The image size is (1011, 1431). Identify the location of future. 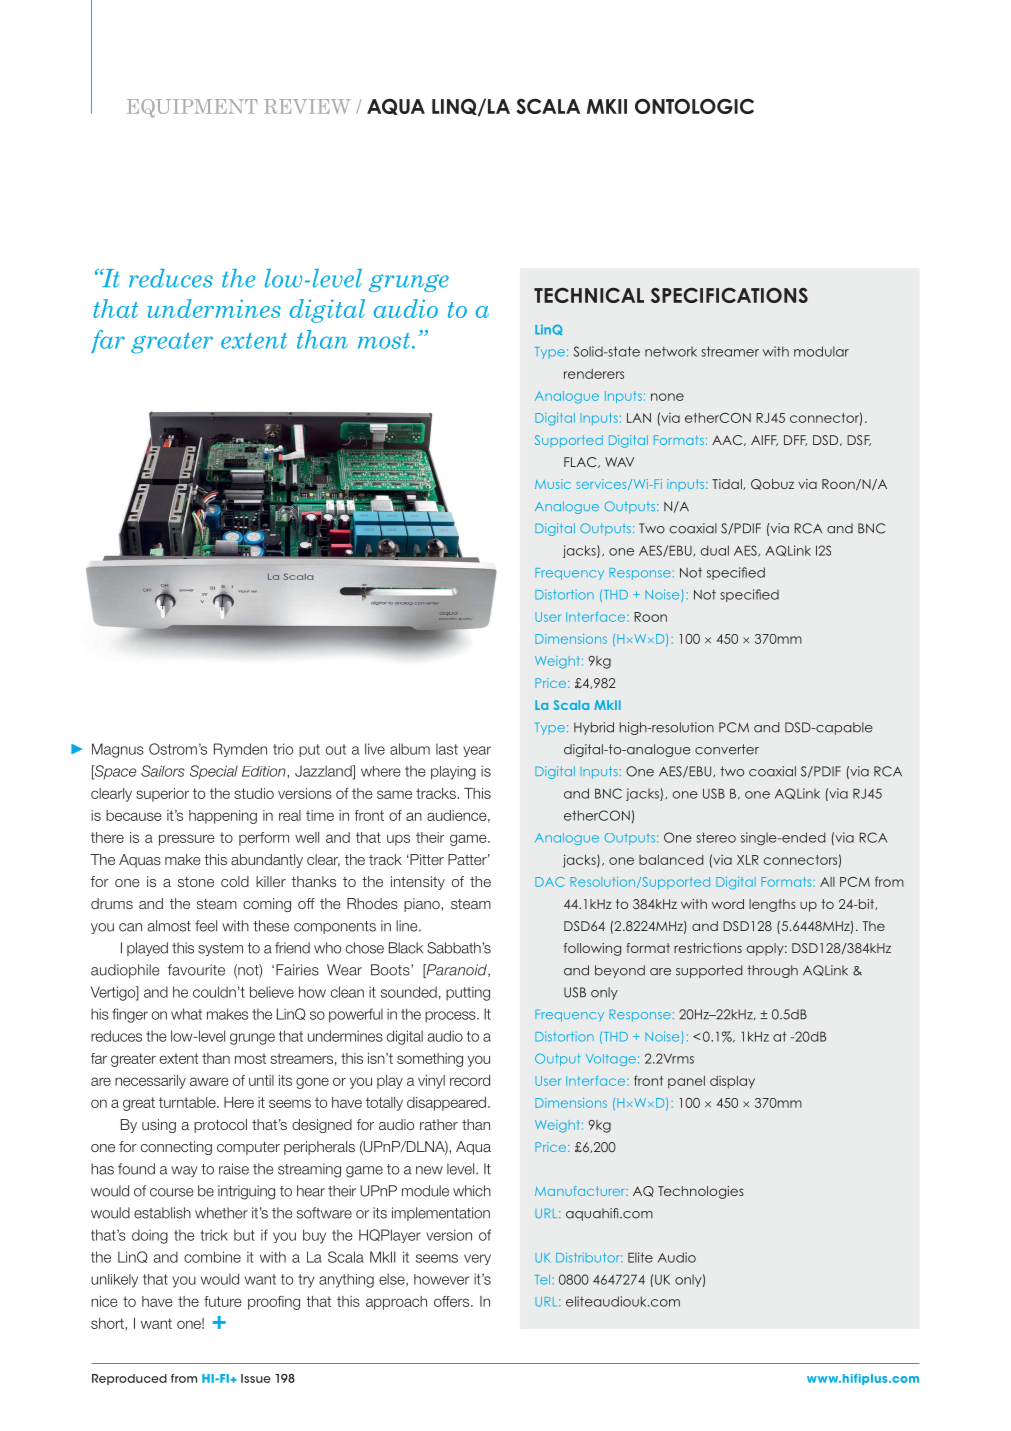
(223, 1301).
